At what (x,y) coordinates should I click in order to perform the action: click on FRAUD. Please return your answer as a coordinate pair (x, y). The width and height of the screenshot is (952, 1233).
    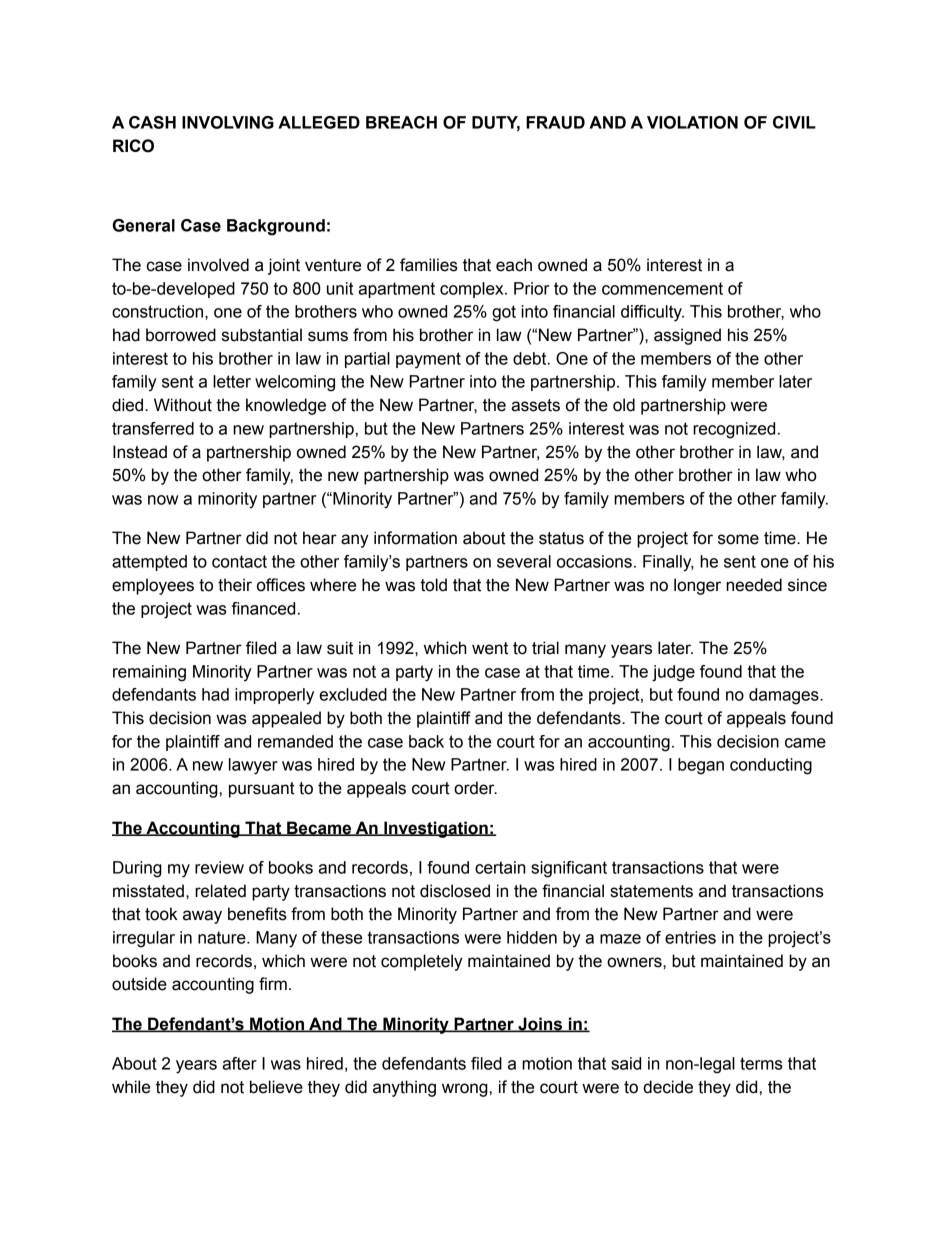
    Looking at the image, I should click on (555, 122).
